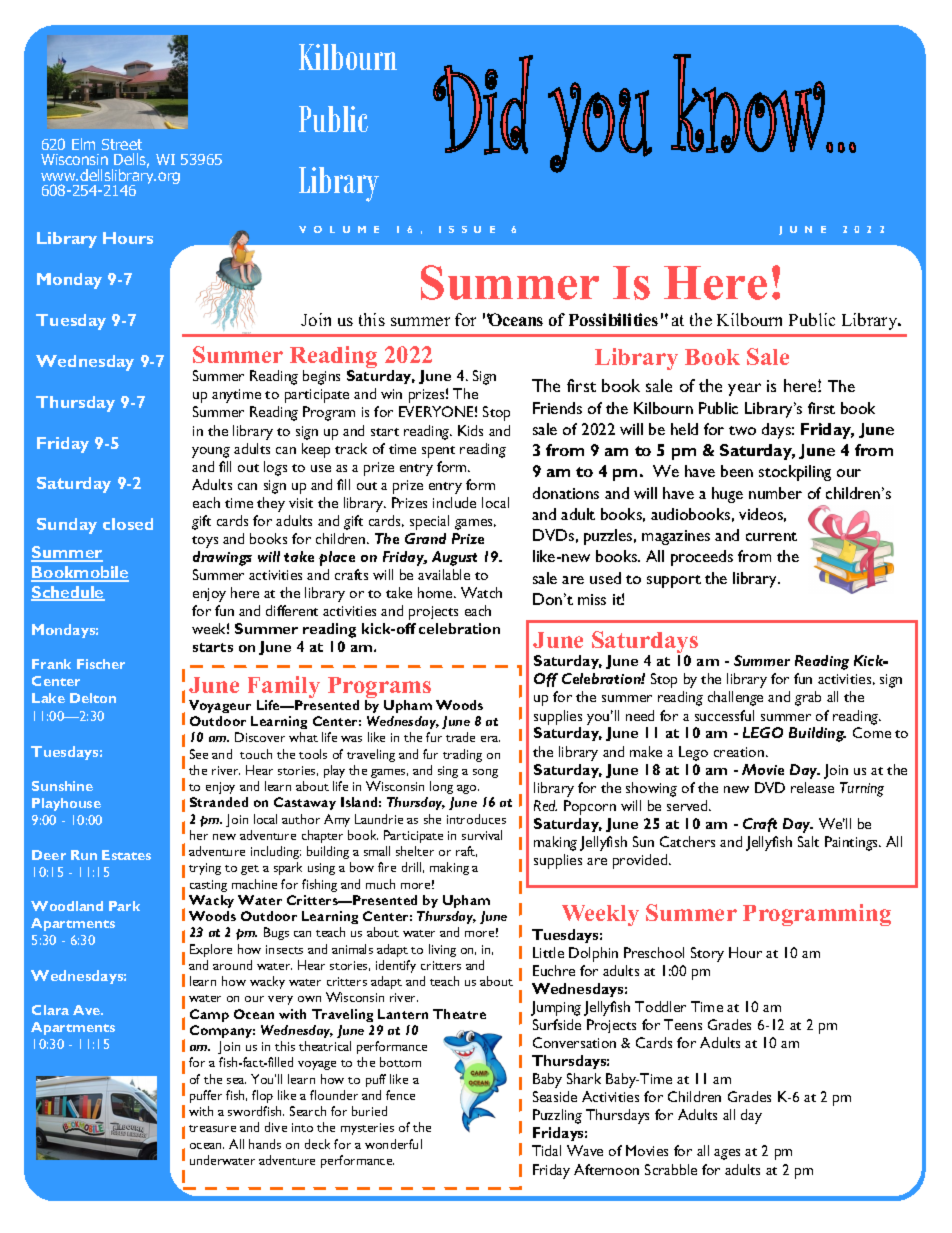 The height and width of the page is (1233, 952). Describe the element at coordinates (613, 319) in the page. I see `Possibilities` at that location.
